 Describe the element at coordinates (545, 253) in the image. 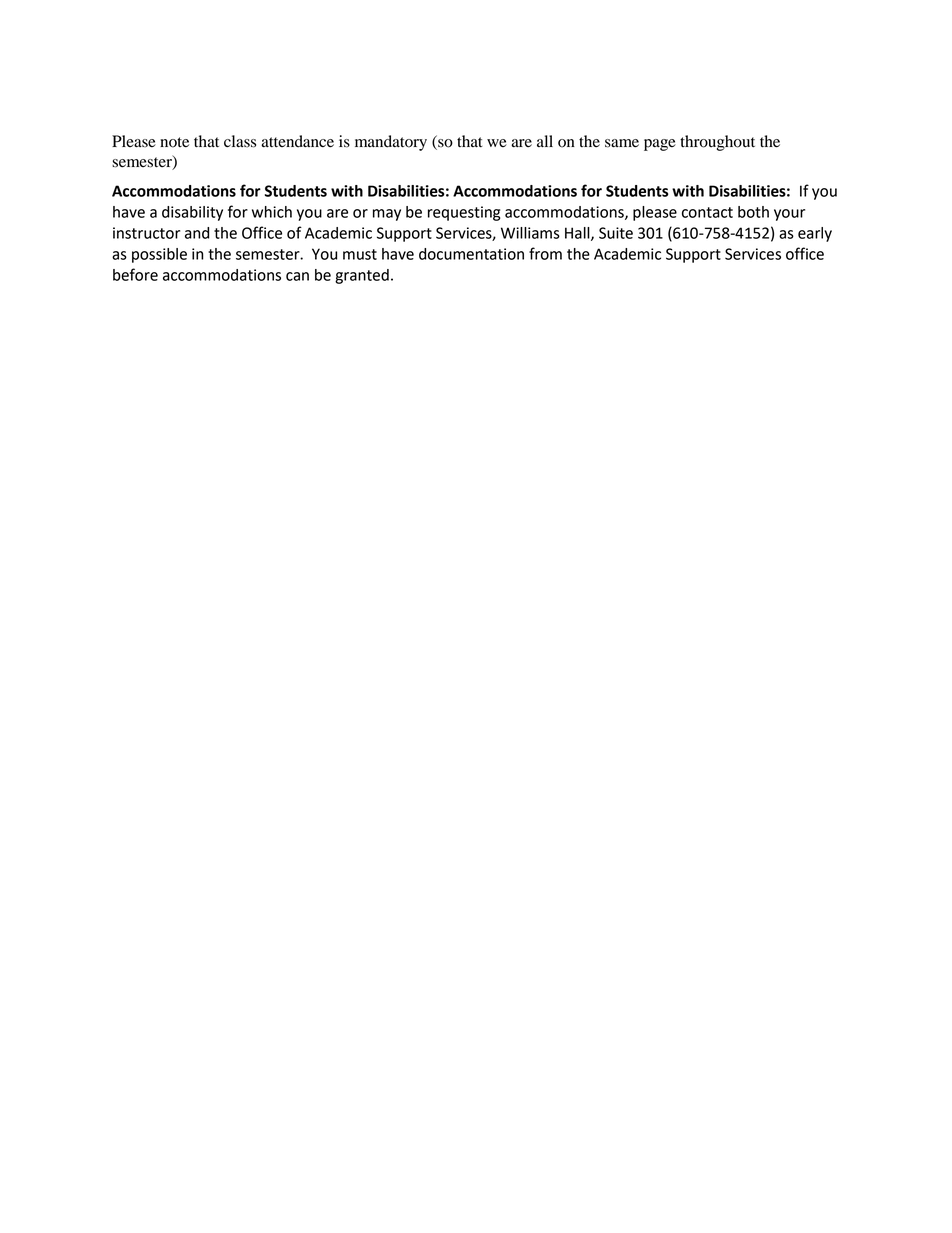

I see `from` at that location.
